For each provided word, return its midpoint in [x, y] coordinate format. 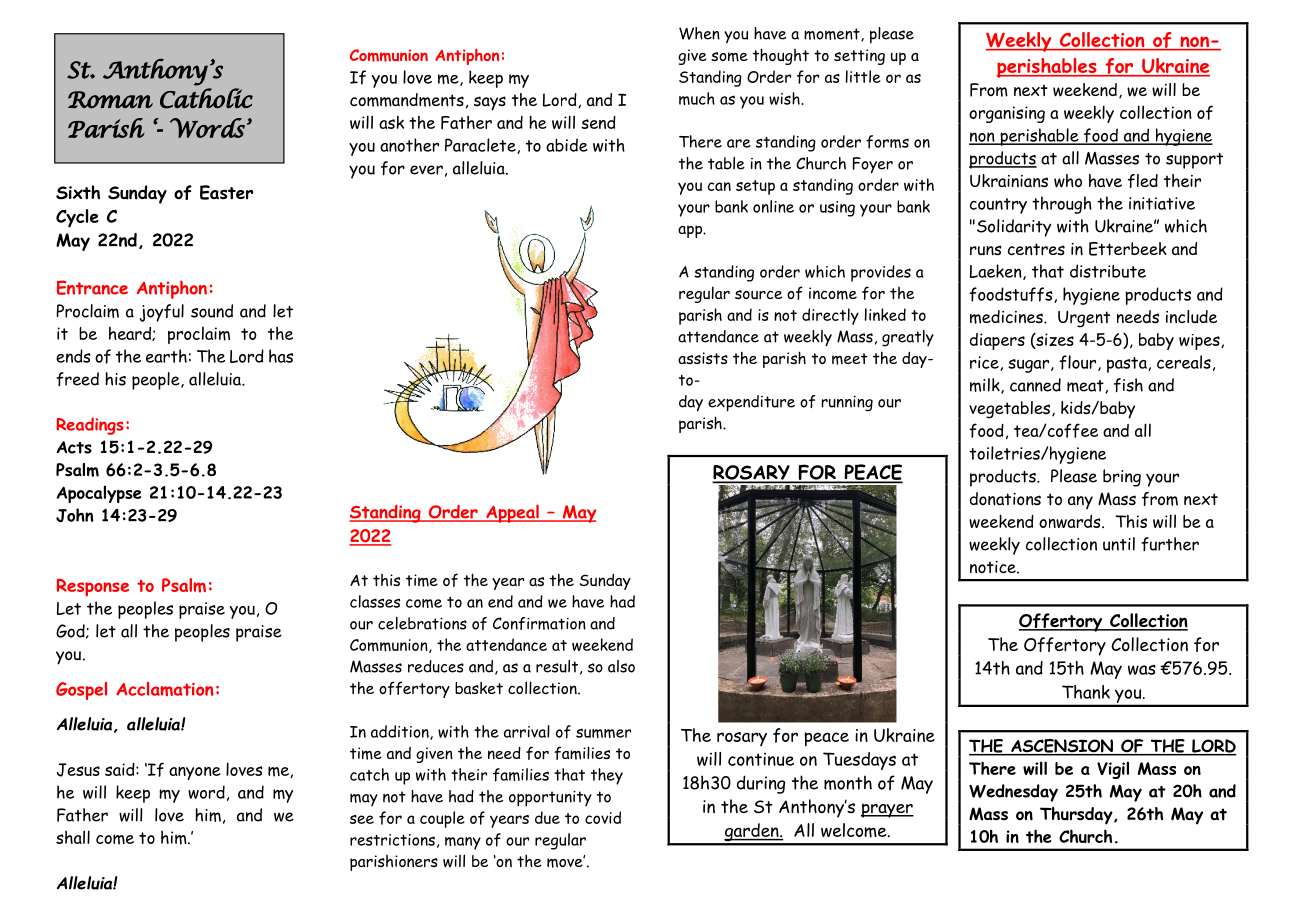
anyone [195, 773]
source [758, 294]
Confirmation [539, 623]
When [699, 33]
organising [1007, 114]
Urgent [1084, 319]
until [1119, 544]
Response [93, 587]
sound [212, 311]
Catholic [206, 98]
